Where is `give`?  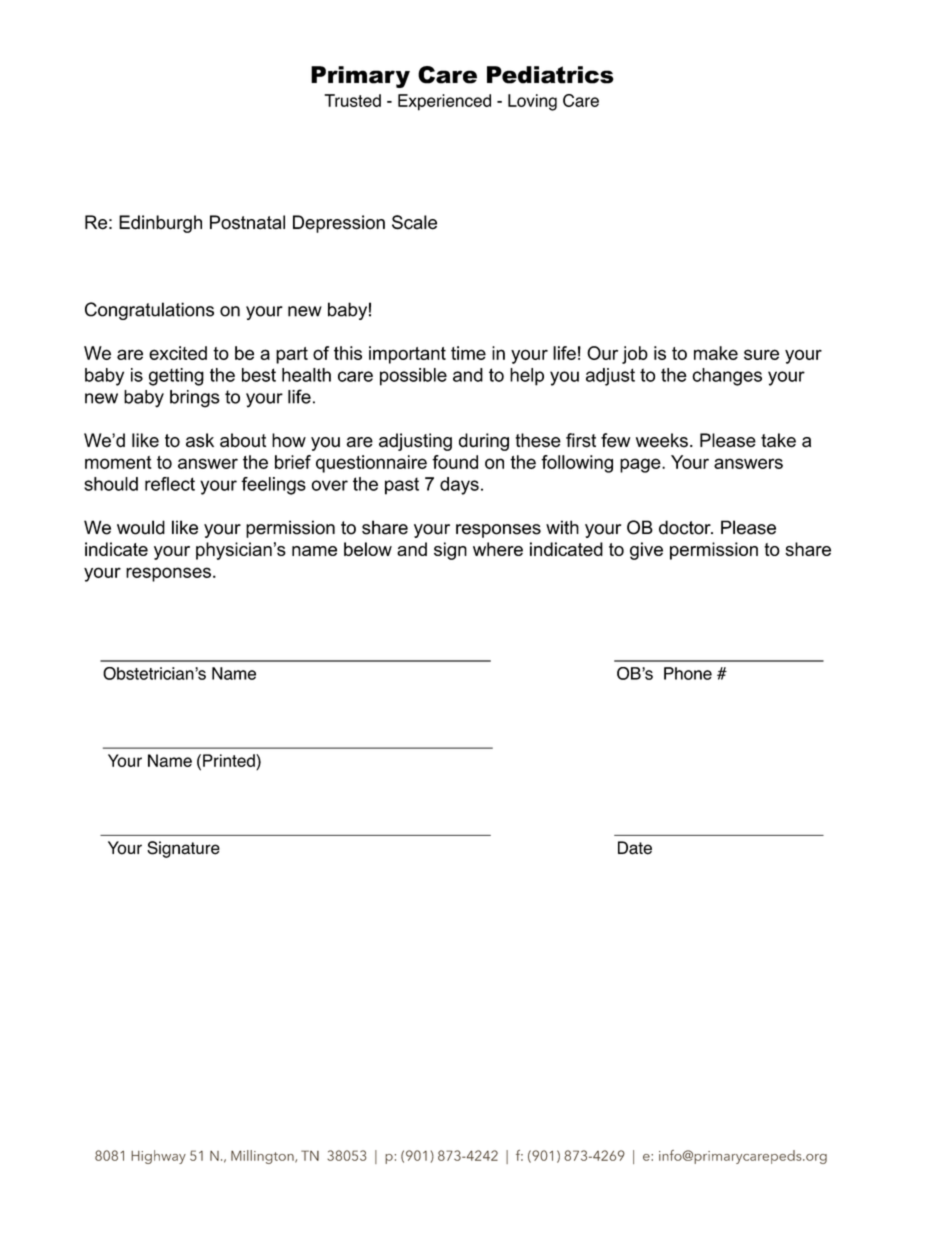 give is located at coordinates (646, 551).
